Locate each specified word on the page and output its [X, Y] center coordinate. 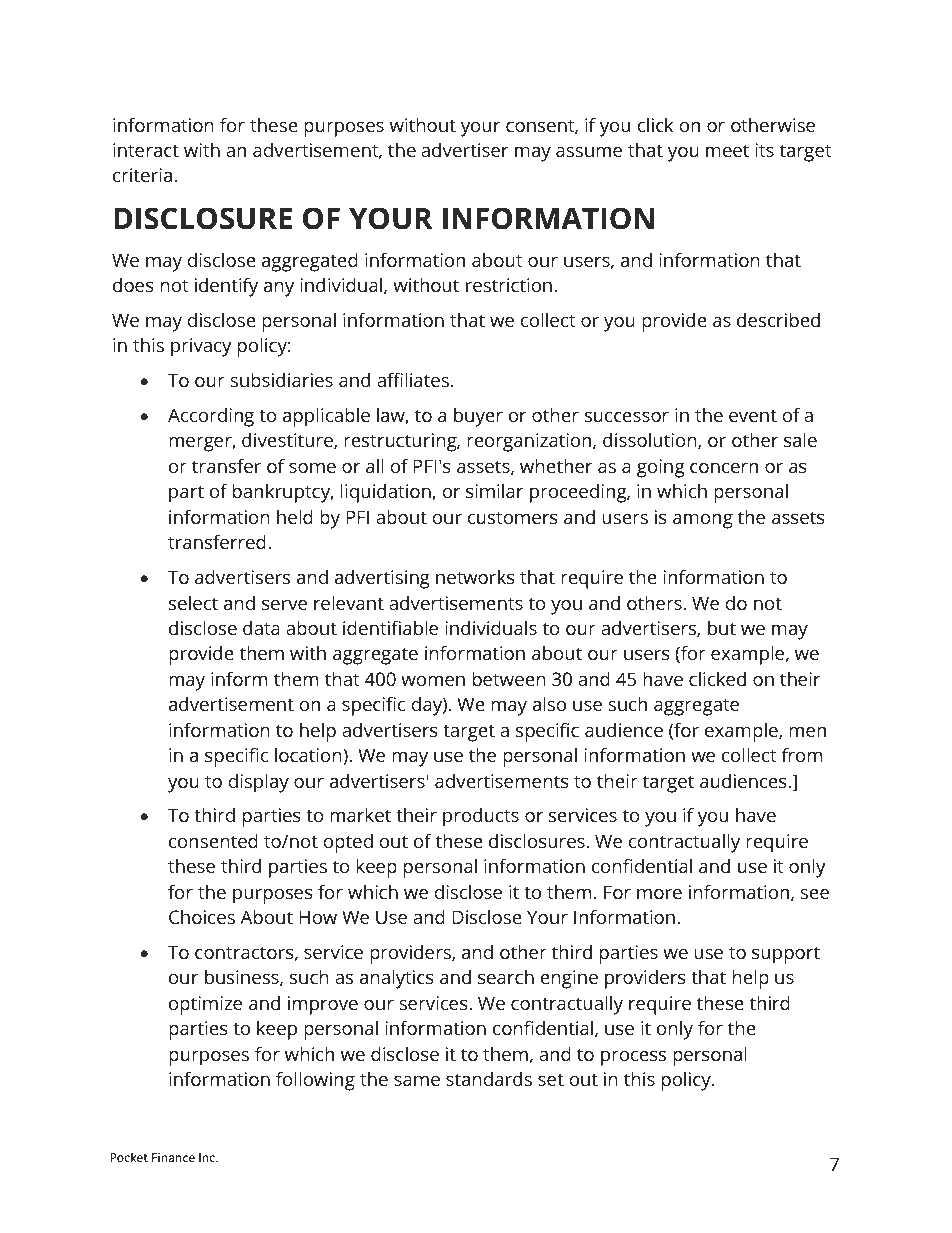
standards [489, 1078]
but [722, 628]
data [261, 627]
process [633, 1058]
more [659, 894]
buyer [478, 417]
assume [589, 152]
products [481, 817]
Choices [202, 917]
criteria [142, 175]
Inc [208, 1157]
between [509, 678]
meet [727, 150]
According [211, 417]
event [753, 416]
